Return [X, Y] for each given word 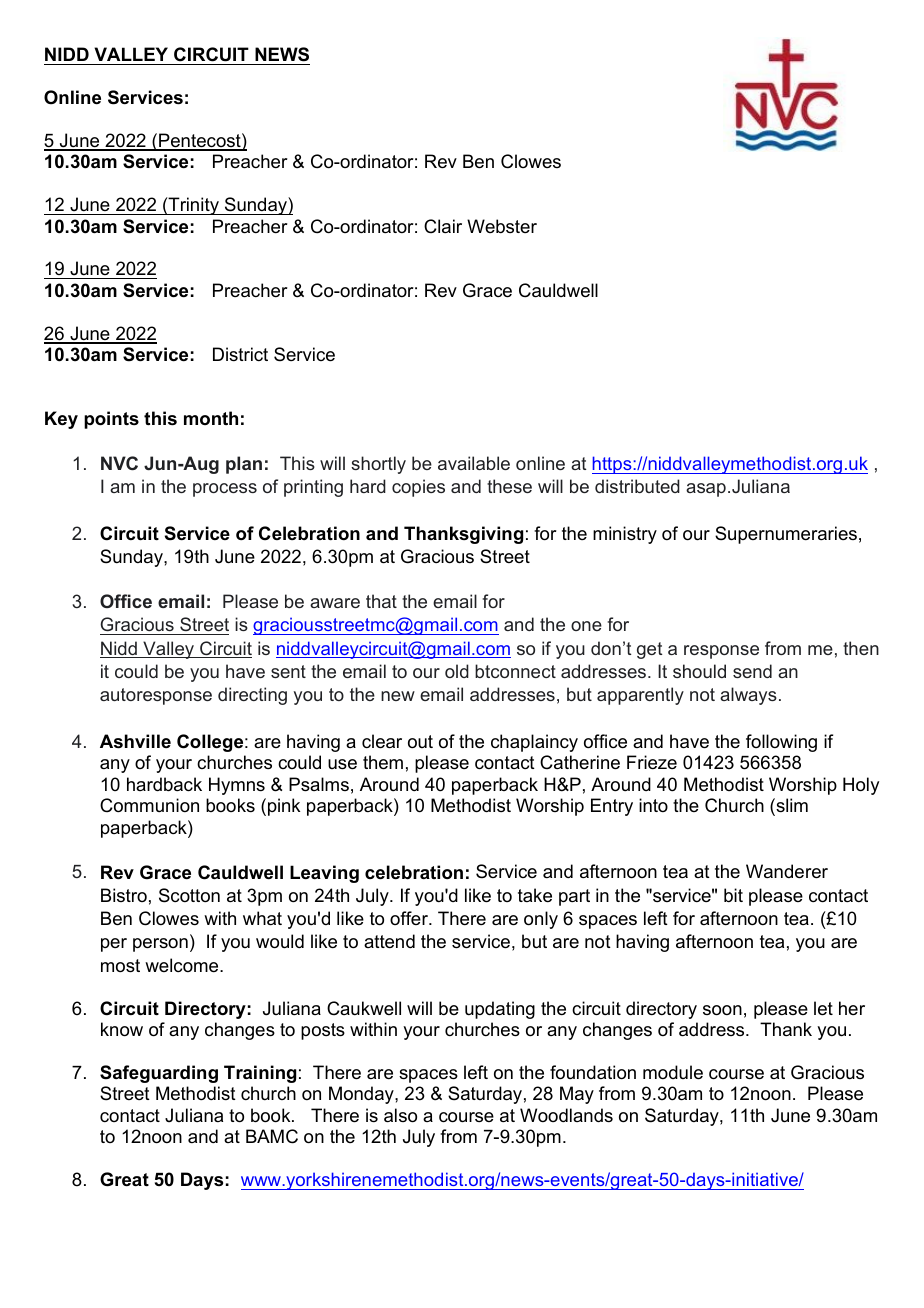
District [240, 354]
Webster [502, 226]
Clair [443, 226]
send [752, 671]
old [457, 671]
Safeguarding [159, 1074]
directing [252, 696]
